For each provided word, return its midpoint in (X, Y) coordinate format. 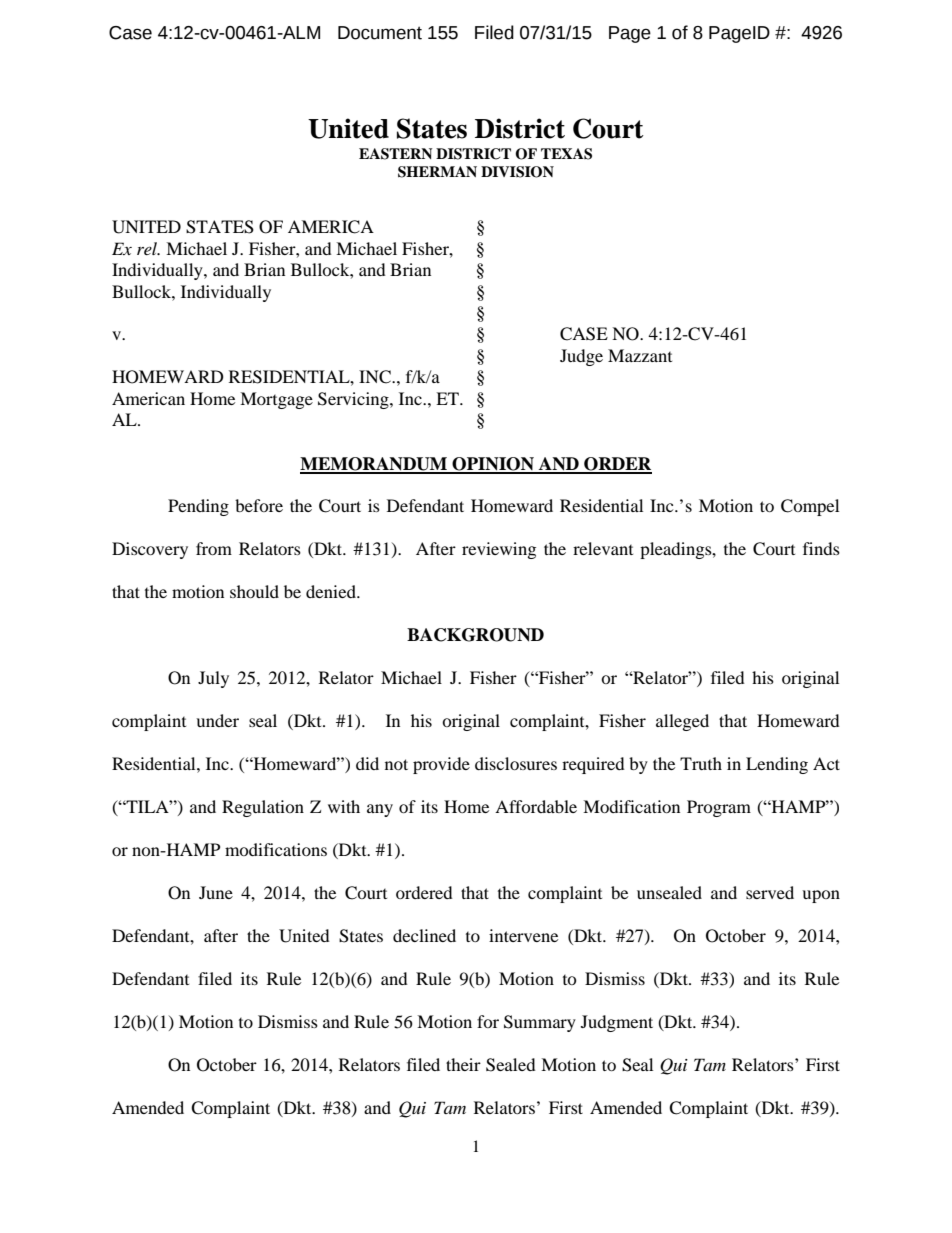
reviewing (499, 550)
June (216, 892)
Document (380, 33)
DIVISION (517, 172)
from (214, 548)
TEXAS (566, 154)
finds (821, 548)
